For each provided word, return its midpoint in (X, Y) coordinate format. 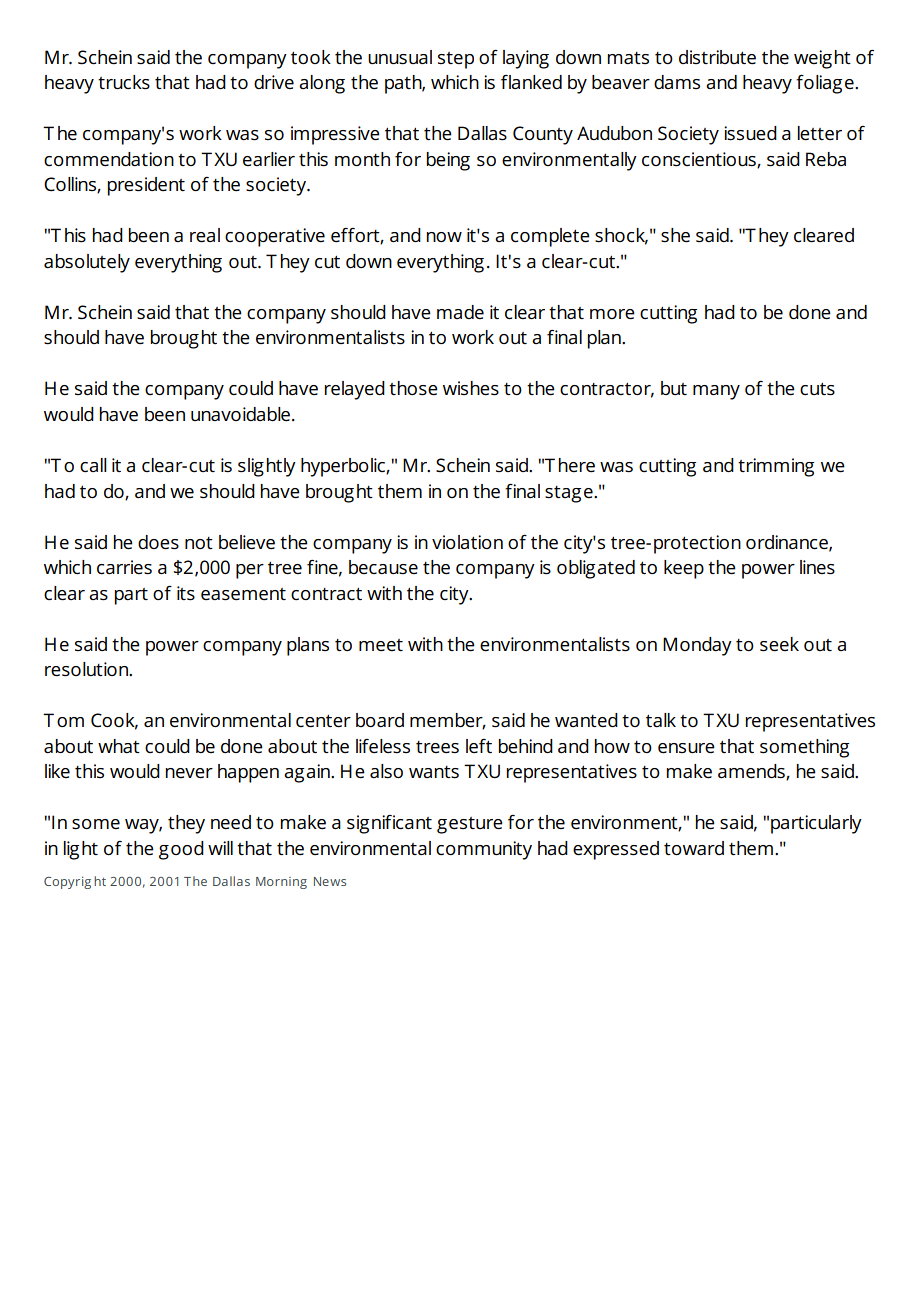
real (205, 235)
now (444, 237)
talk (661, 720)
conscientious (700, 160)
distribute (717, 57)
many (716, 392)
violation (467, 542)
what (119, 746)
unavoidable (240, 414)
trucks (124, 82)
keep (684, 569)
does (158, 542)
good (181, 850)
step (456, 60)
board (380, 720)
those (413, 388)
